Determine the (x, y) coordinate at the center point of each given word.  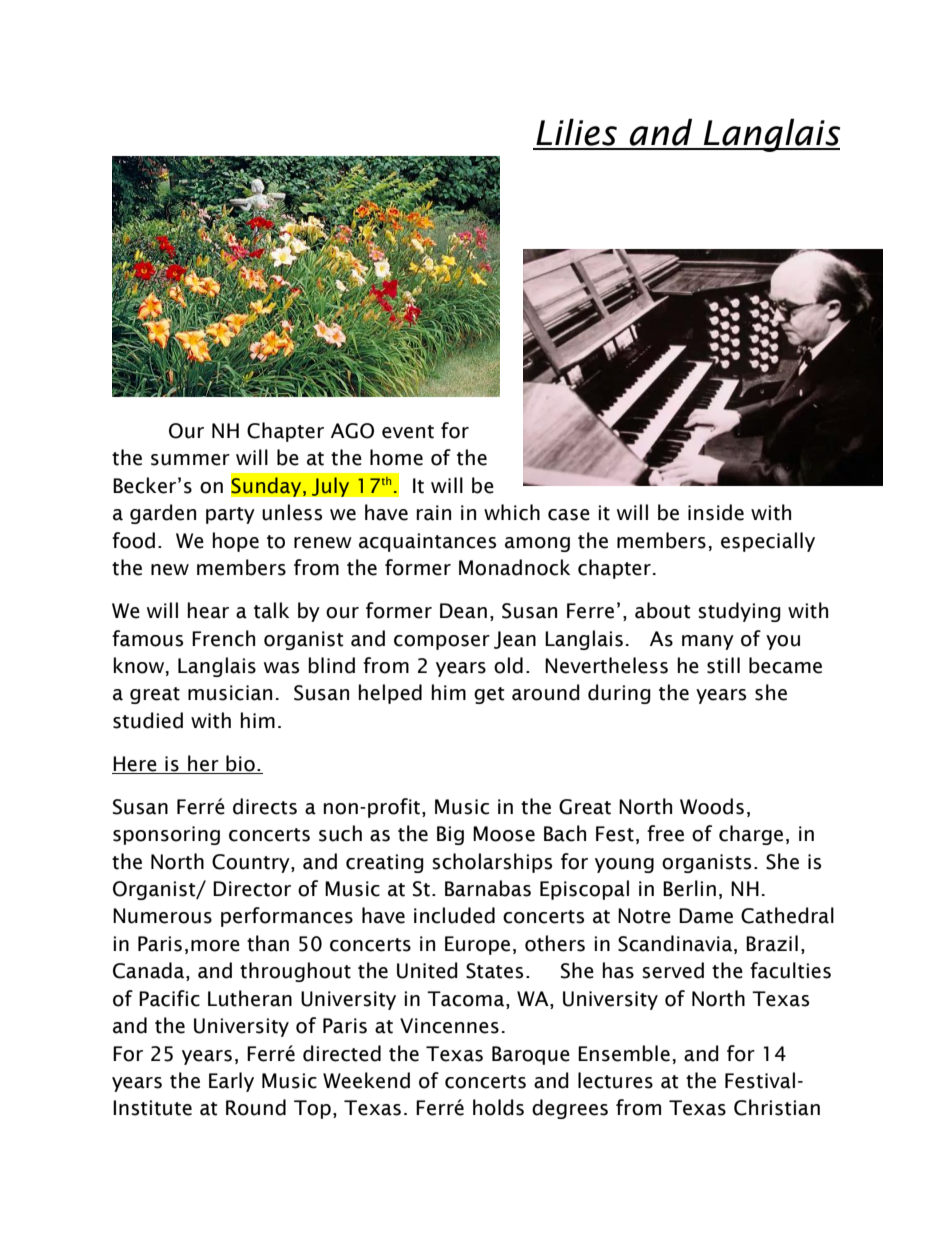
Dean (463, 611)
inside (716, 512)
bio (240, 763)
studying (739, 612)
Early (231, 1082)
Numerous (162, 916)
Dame (706, 916)
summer (190, 460)
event (408, 432)
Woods (712, 806)
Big (450, 835)
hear (208, 610)
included (454, 915)
